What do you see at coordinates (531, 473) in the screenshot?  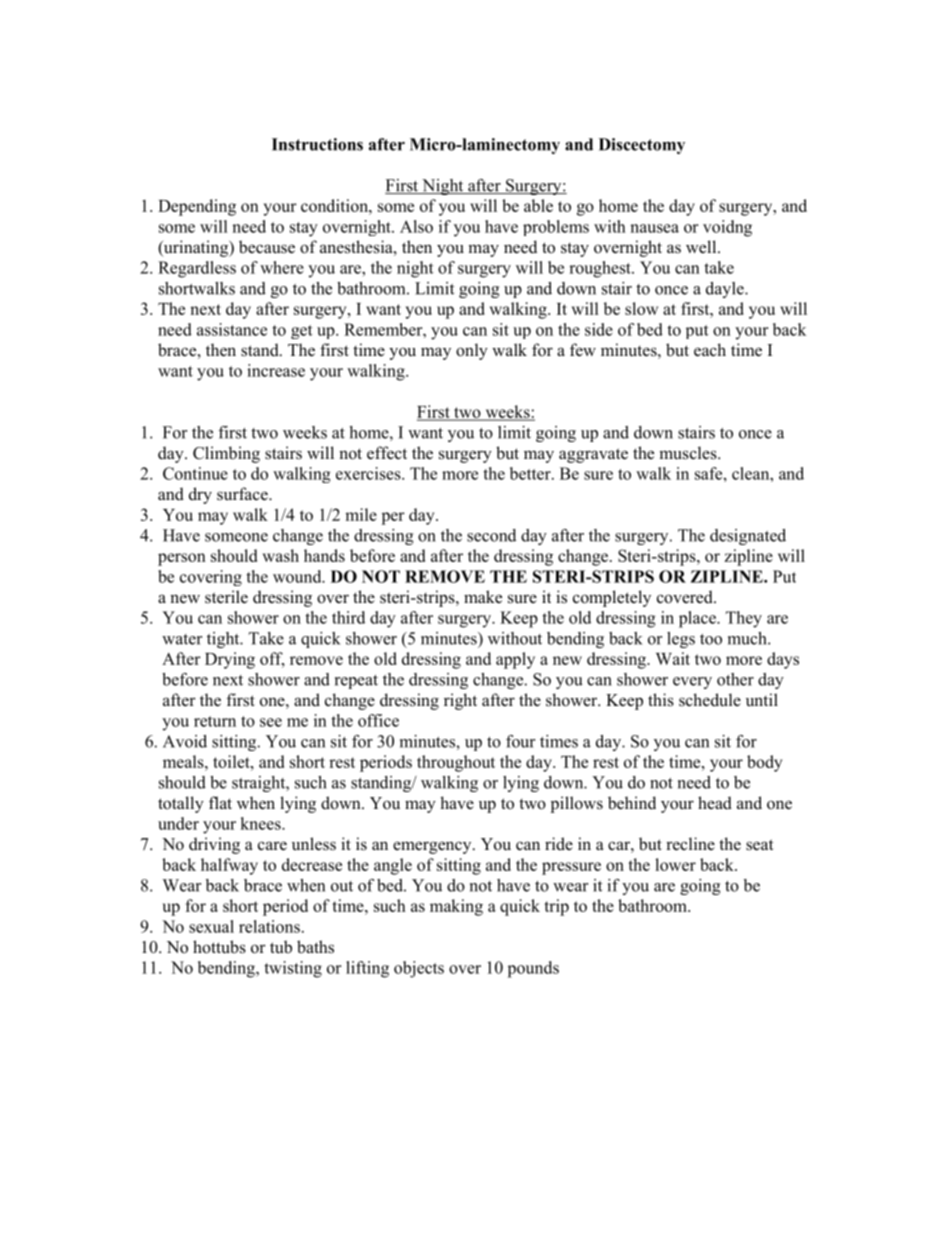 I see `better` at bounding box center [531, 473].
